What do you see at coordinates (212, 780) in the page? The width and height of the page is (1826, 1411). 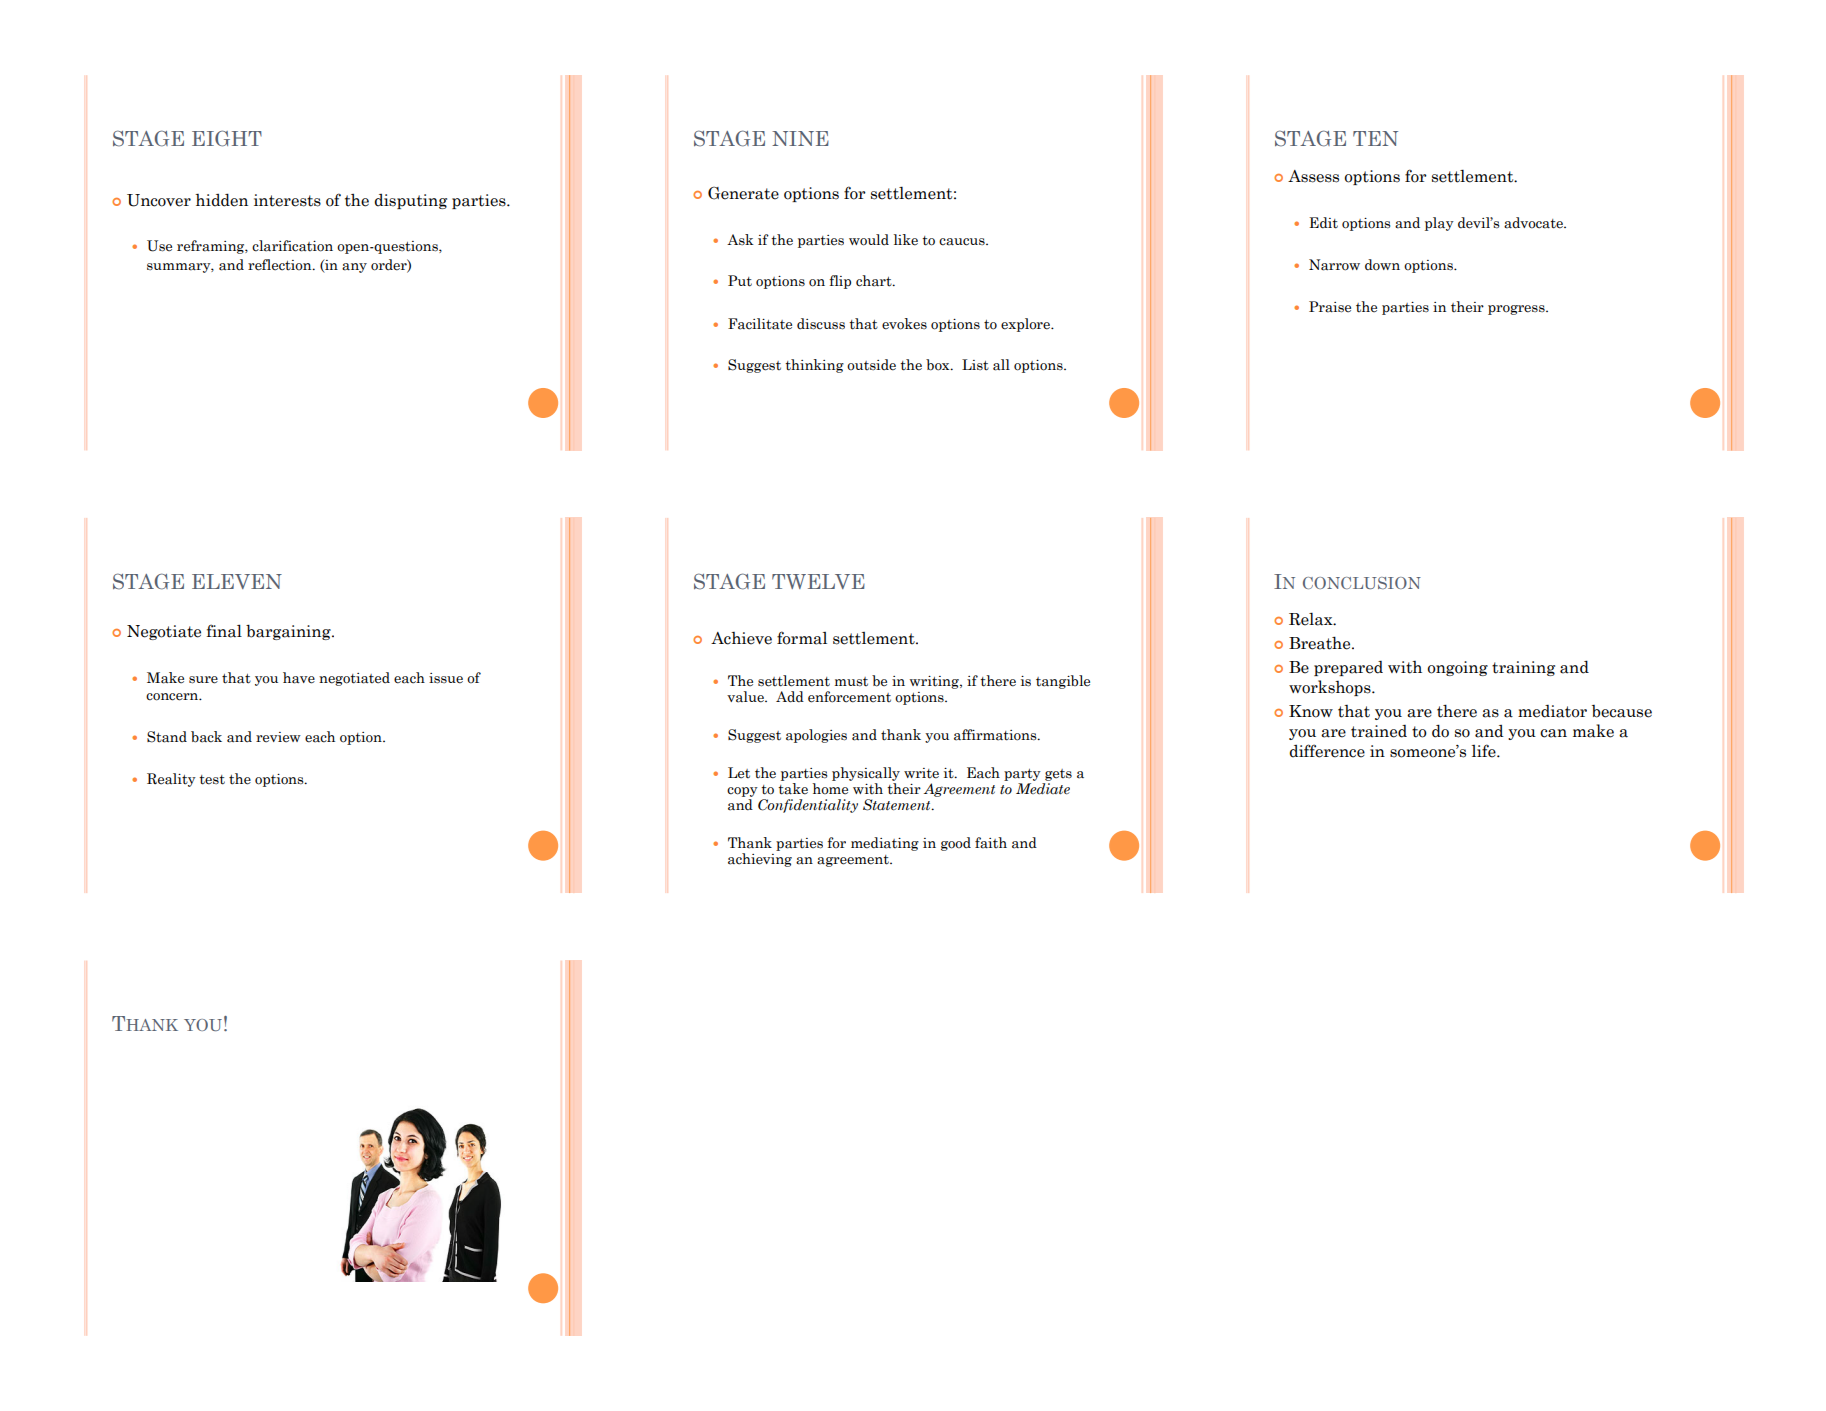 I see `test` at bounding box center [212, 780].
